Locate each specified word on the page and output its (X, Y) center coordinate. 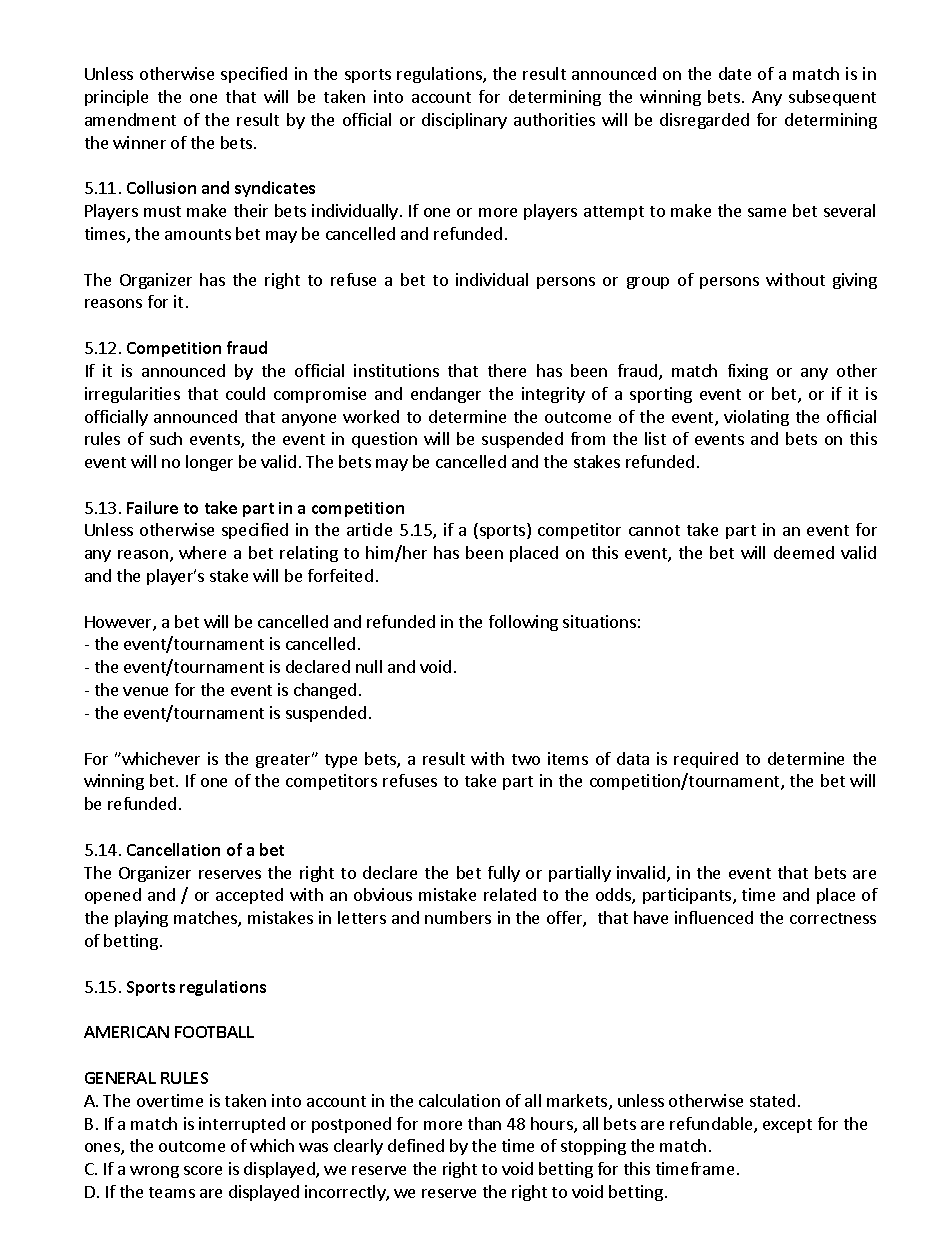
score (203, 1170)
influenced (714, 917)
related (510, 894)
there (507, 370)
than (484, 1123)
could (245, 393)
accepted (249, 896)
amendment (130, 119)
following (523, 623)
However (119, 623)
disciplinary (464, 121)
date (735, 73)
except (787, 1126)
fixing (748, 372)
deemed (804, 552)
